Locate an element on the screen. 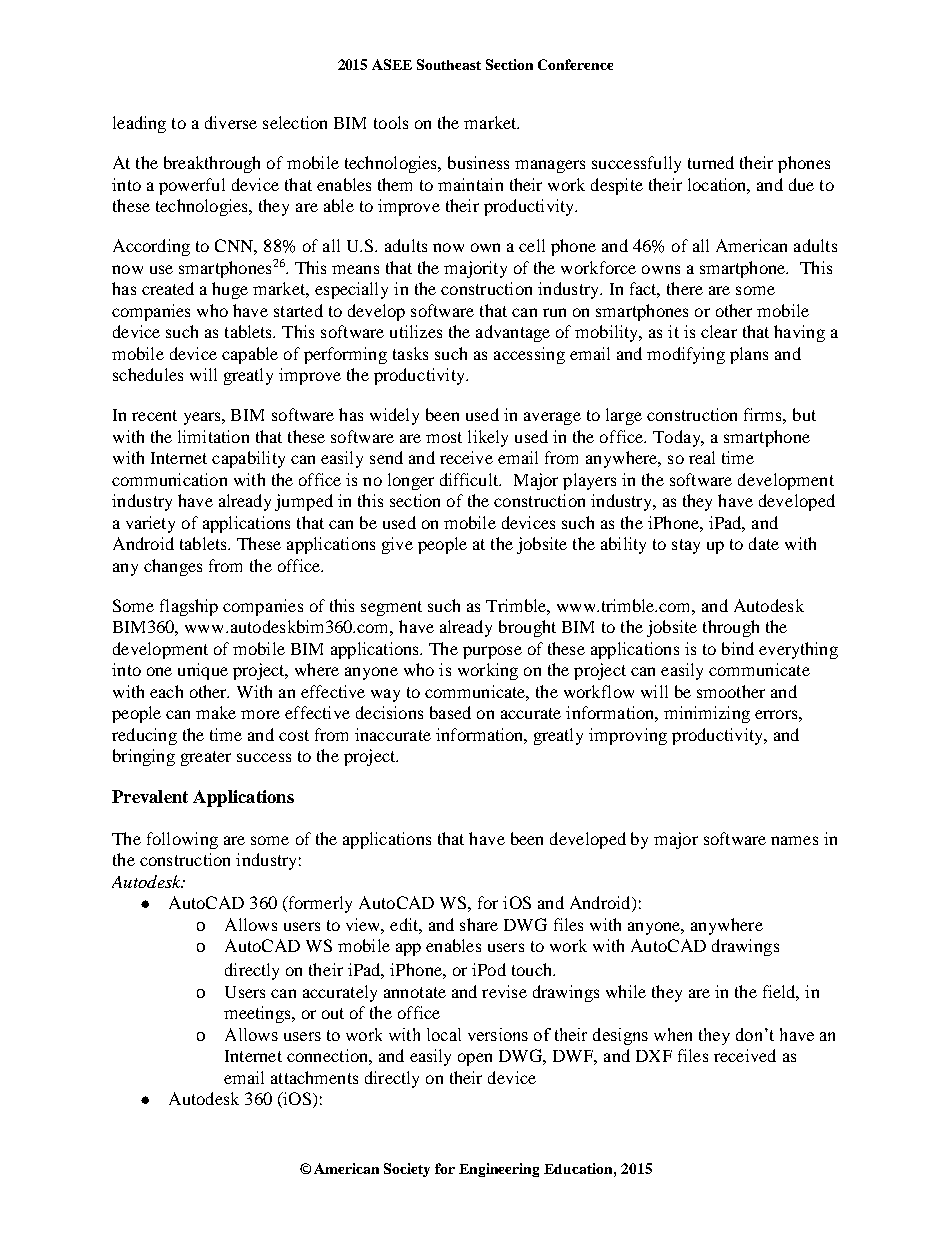 The height and width of the screenshot is (1233, 952). make is located at coordinates (216, 712).
